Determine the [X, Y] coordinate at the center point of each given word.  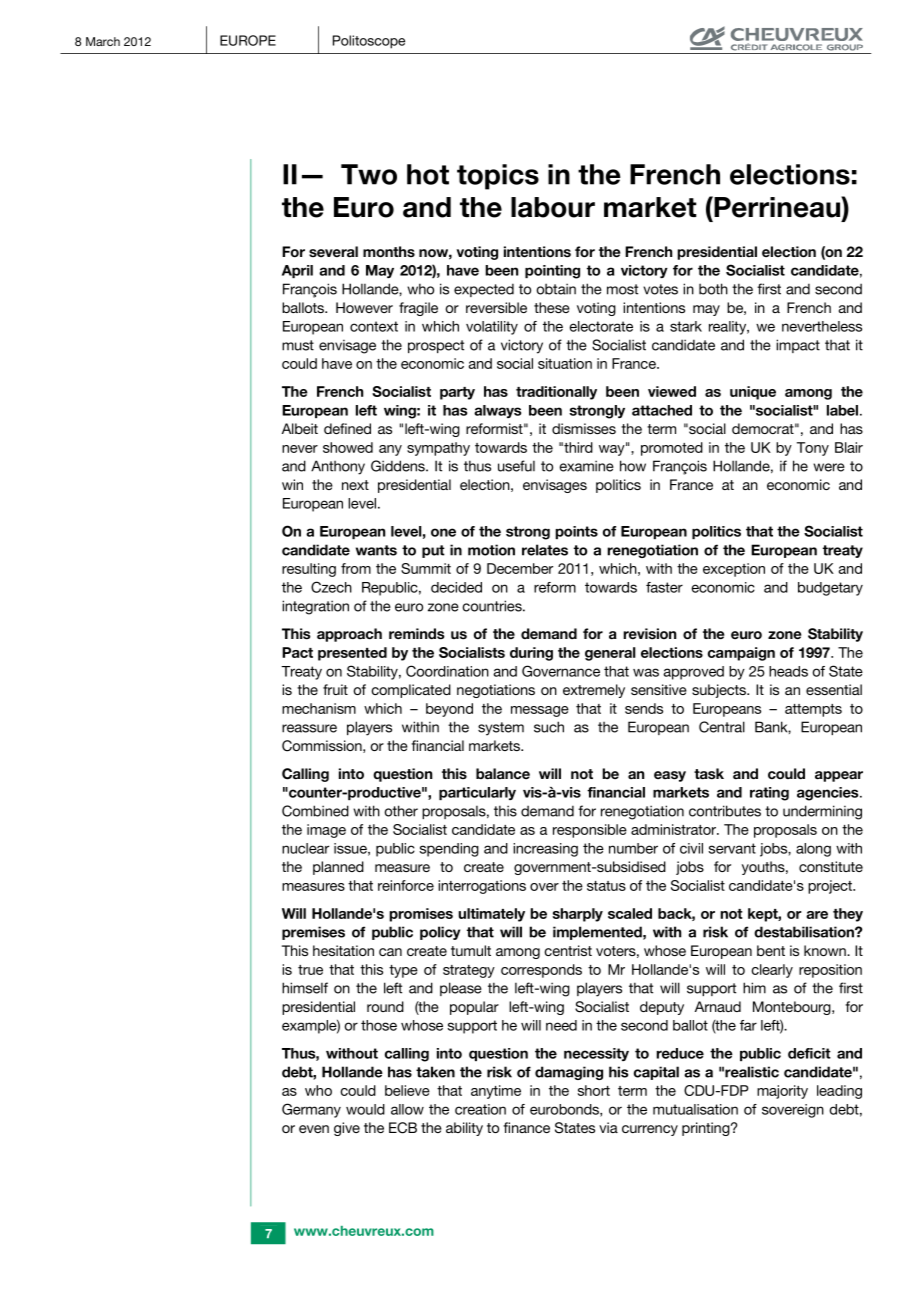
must [298, 345]
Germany [311, 1110]
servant [732, 848]
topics [498, 177]
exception [734, 570]
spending [449, 850]
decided [456, 587]
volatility [492, 328]
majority [782, 1092]
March [103, 41]
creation [480, 1109]
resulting [309, 570]
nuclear [305, 848]
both [713, 289]
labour [553, 207]
